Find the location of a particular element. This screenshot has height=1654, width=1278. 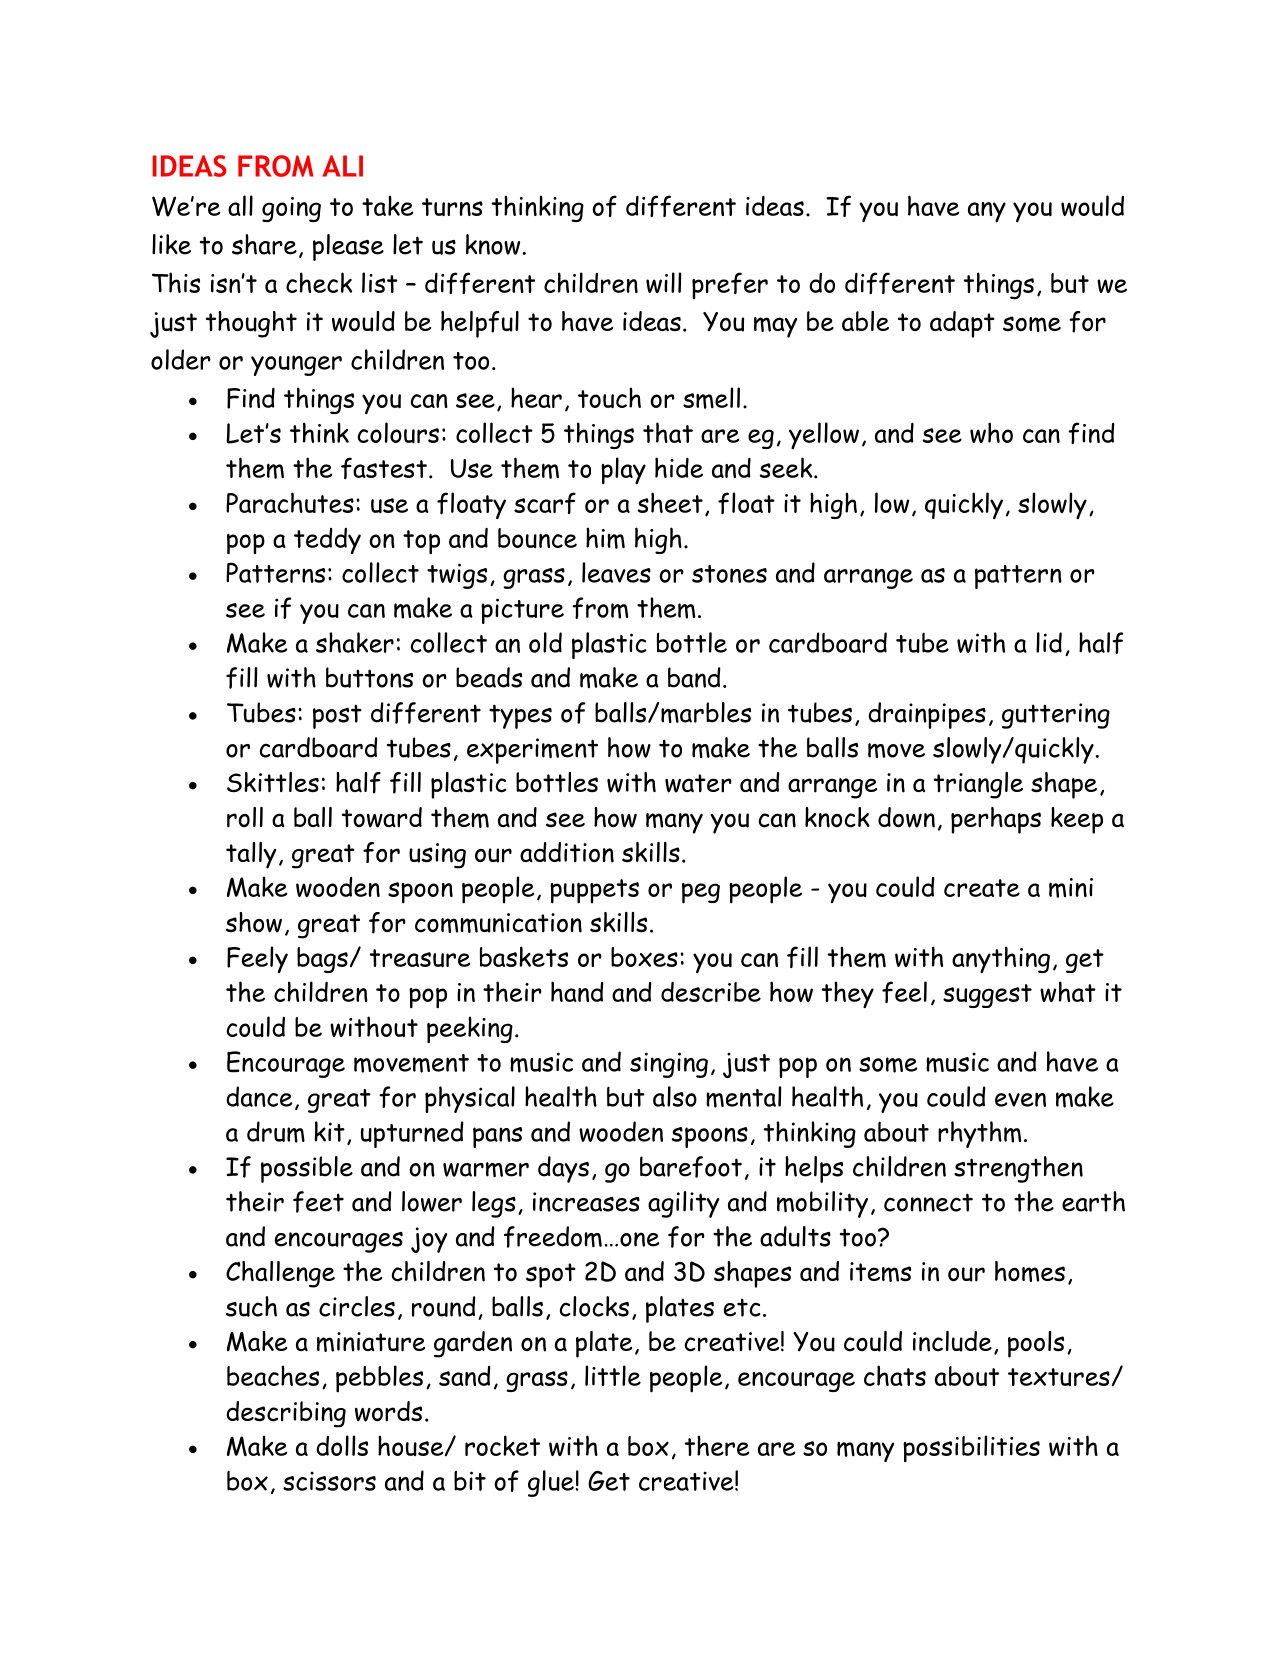

will is located at coordinates (663, 282).
